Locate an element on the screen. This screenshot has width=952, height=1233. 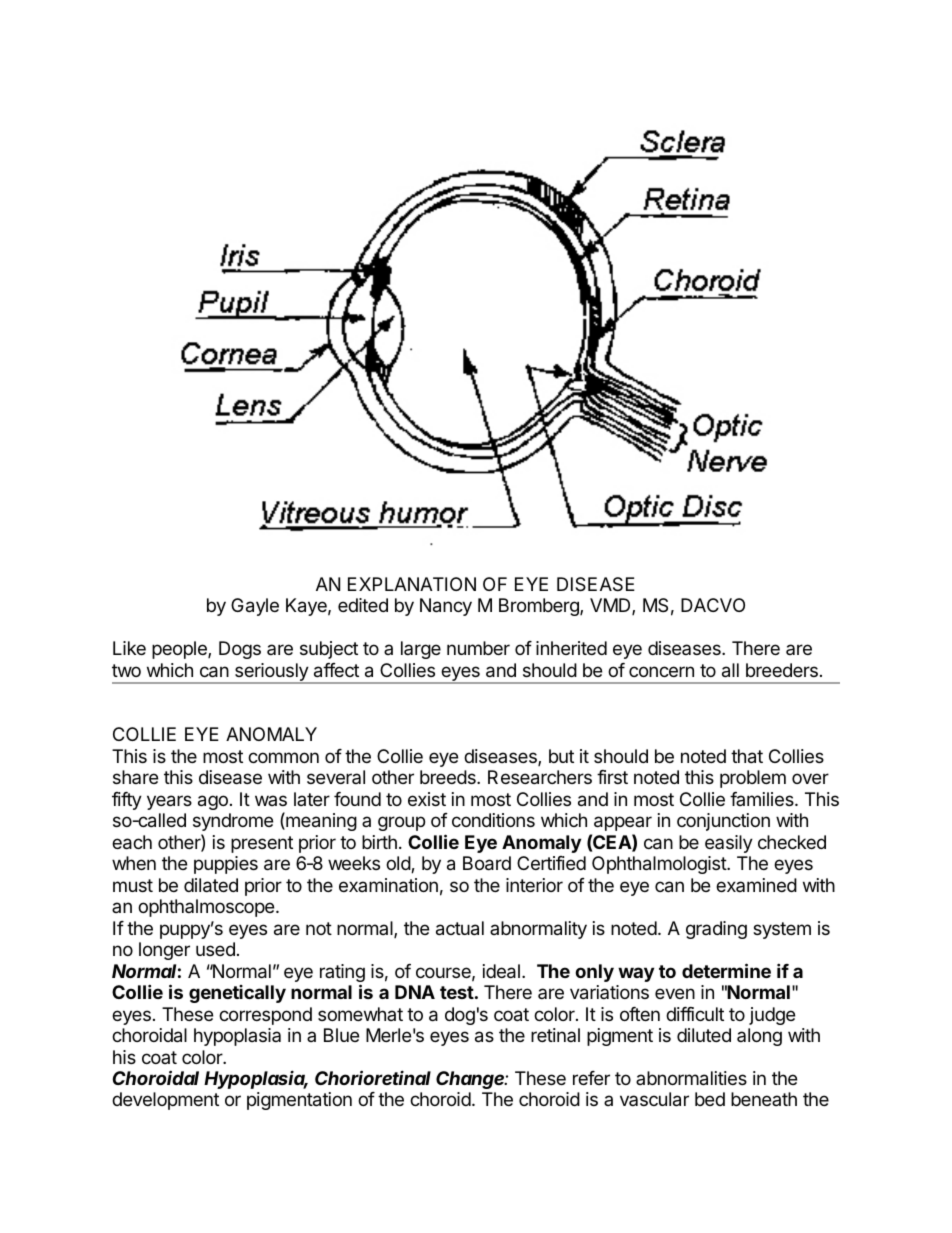
common is located at coordinates (283, 757).
